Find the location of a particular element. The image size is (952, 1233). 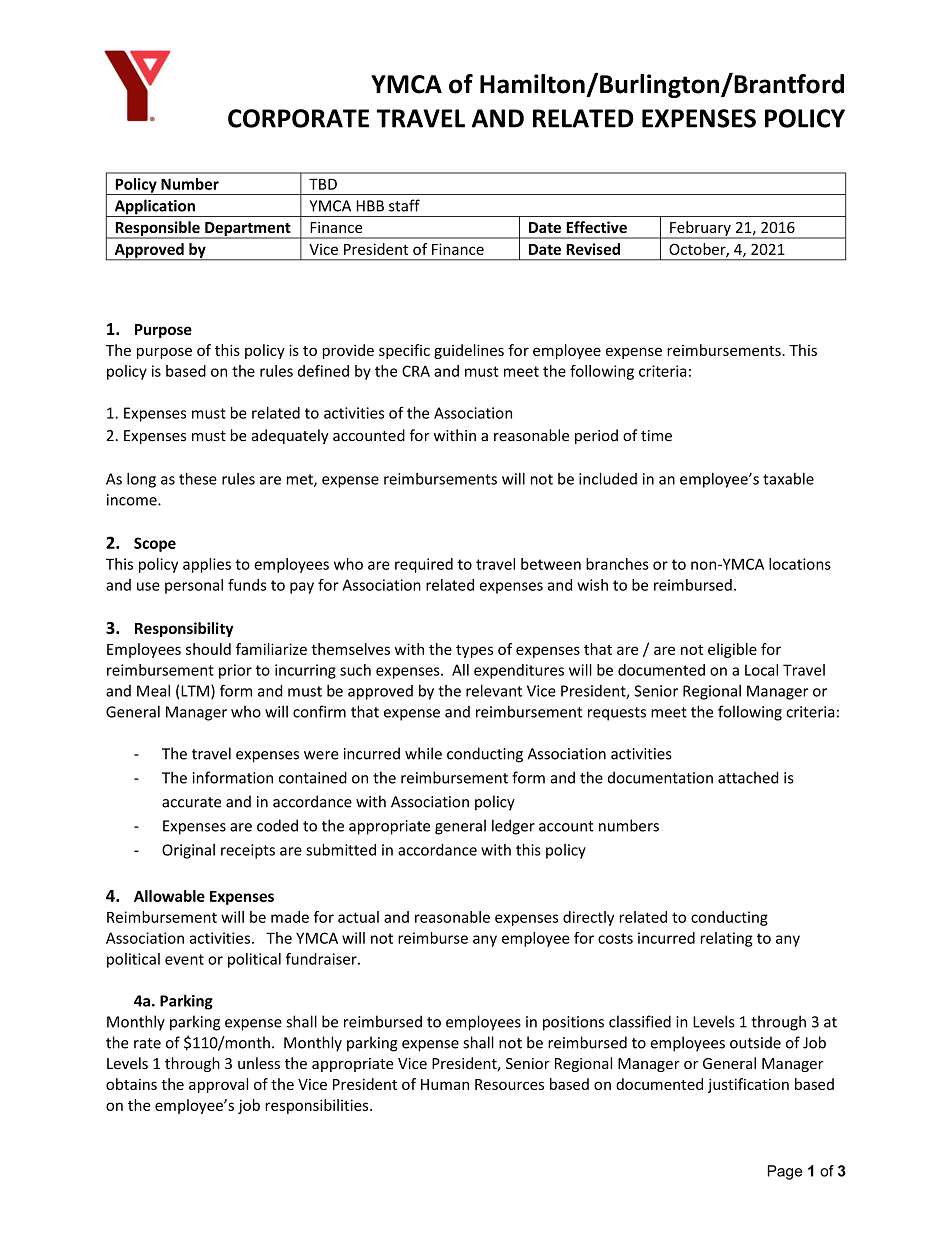

actual is located at coordinates (358, 917).
